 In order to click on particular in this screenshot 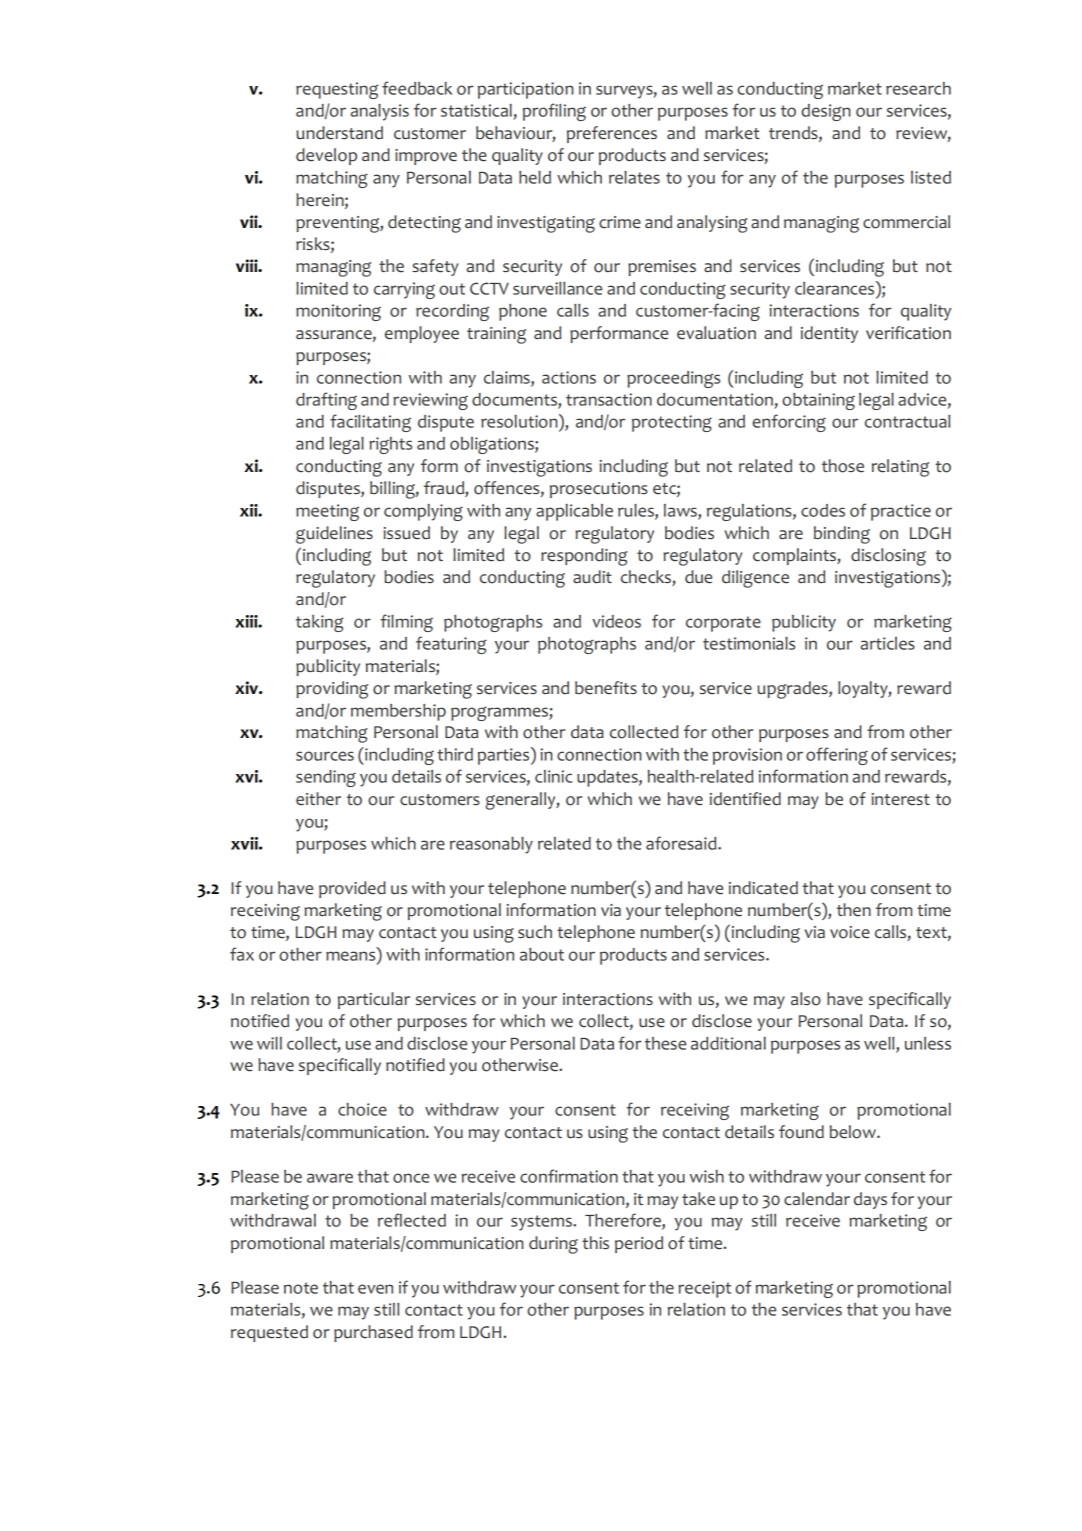, I will do `click(374, 1000)`.
